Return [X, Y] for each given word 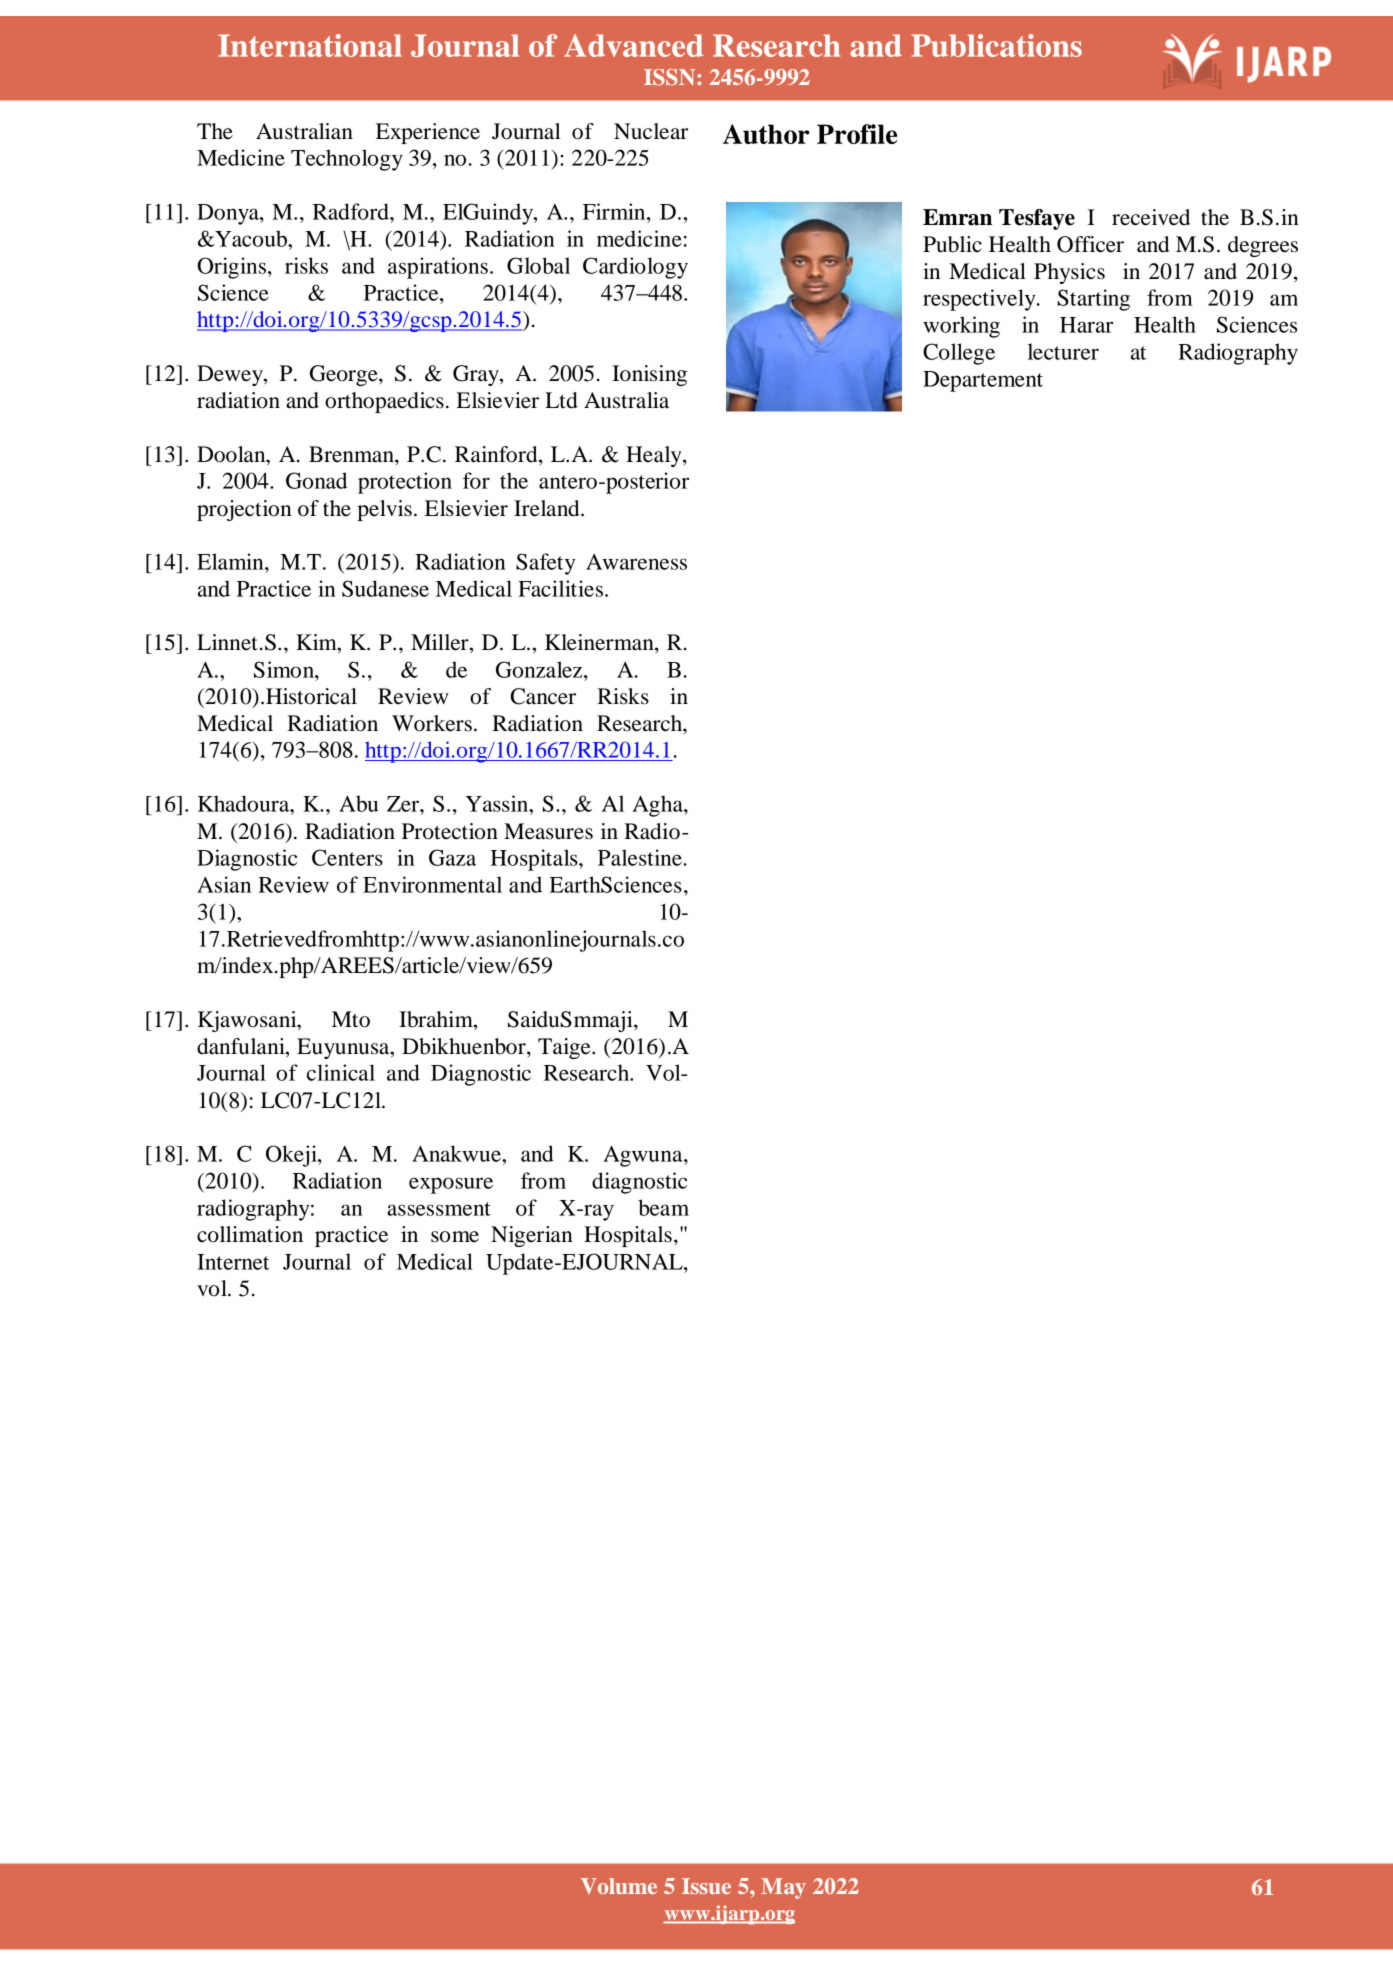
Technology [347, 160]
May [783, 1888]
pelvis [384, 510]
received [1151, 217]
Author [766, 134]
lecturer [1063, 351]
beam [663, 1207]
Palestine [640, 857]
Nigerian [532, 1236]
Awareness [636, 562]
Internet [233, 1262]
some [455, 1237]
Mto [351, 1019]
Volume [619, 1886]
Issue [706, 1886]
